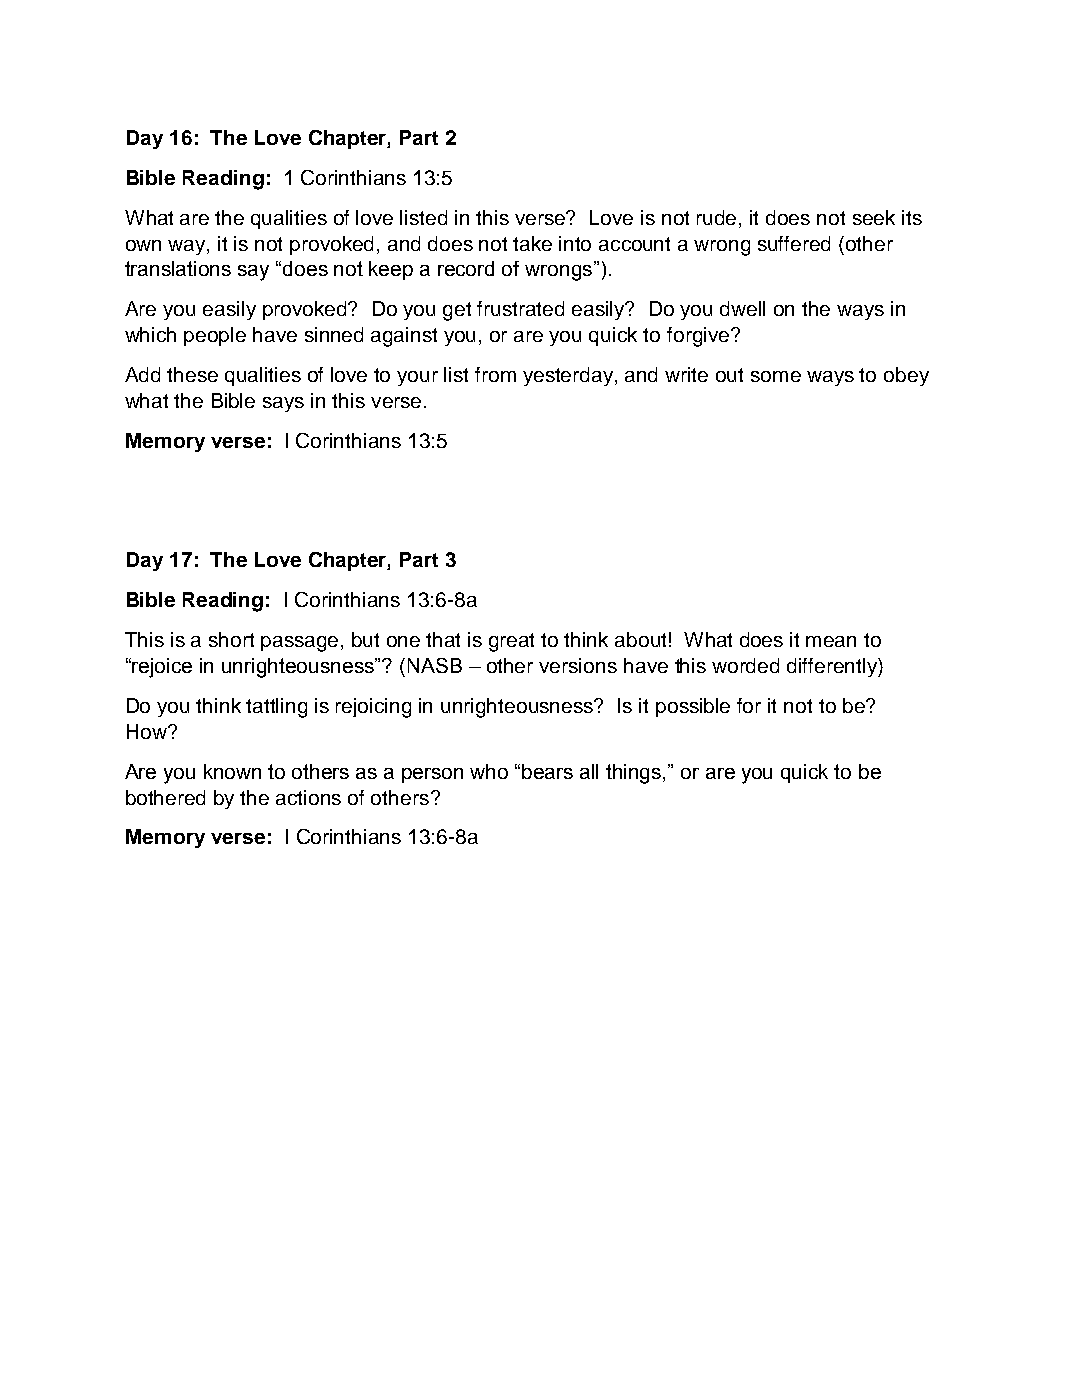 This screenshot has width=1065, height=1379. I want to click on mean, so click(831, 641).
